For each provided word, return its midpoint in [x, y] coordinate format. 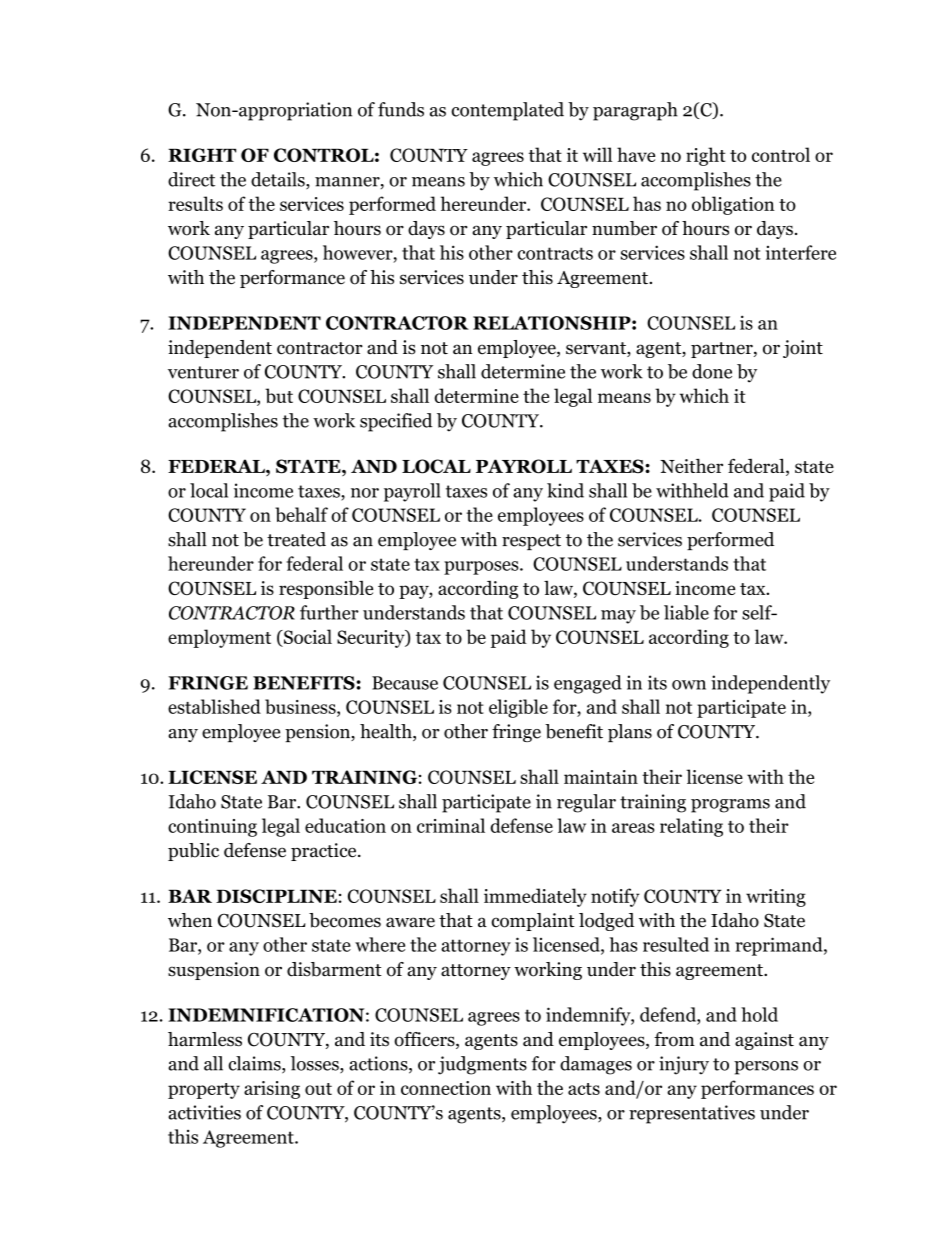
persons [766, 1068]
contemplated [507, 111]
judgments [482, 1065]
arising [272, 1090]
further [329, 612]
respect [531, 542]
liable [686, 612]
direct [191, 179]
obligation [733, 205]
